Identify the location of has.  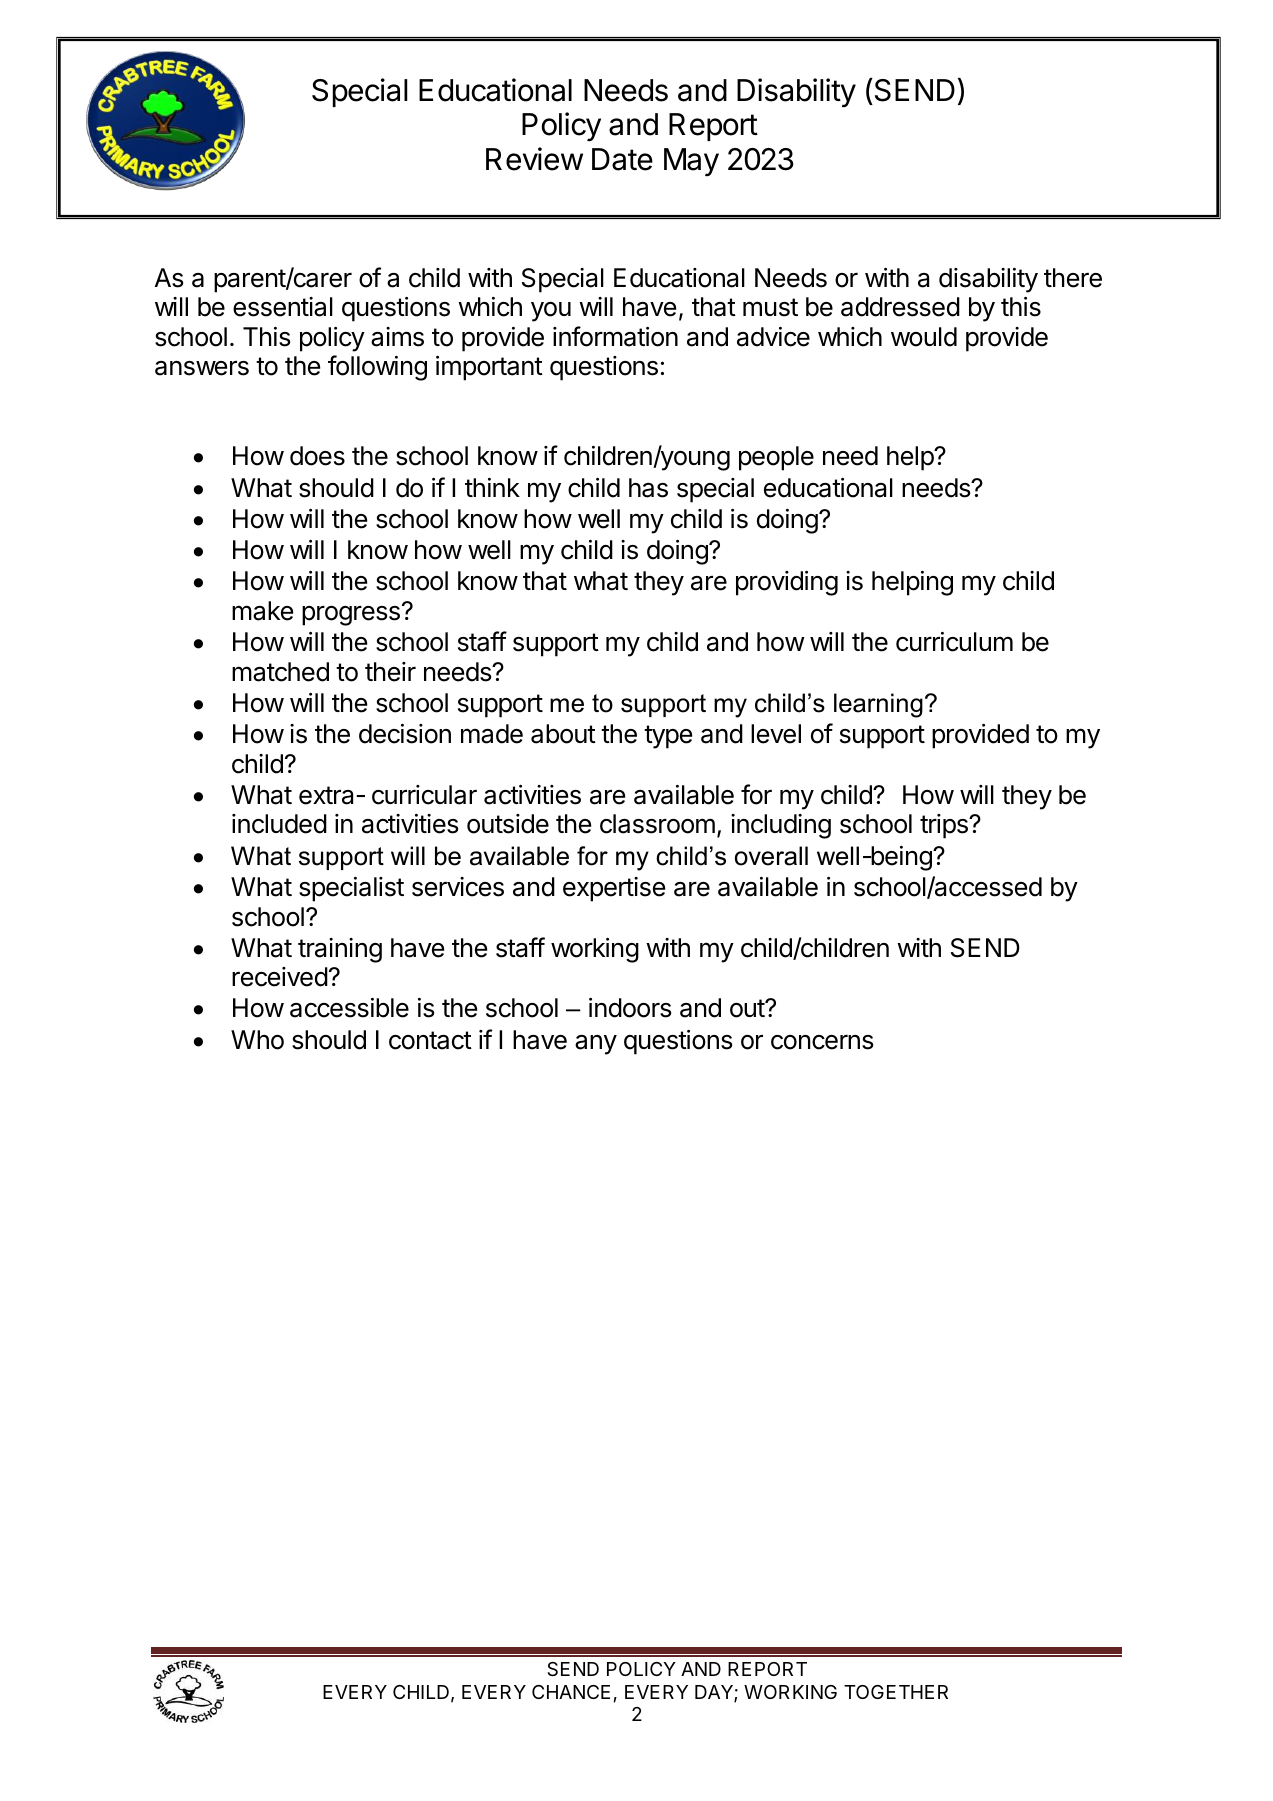
(648, 488).
